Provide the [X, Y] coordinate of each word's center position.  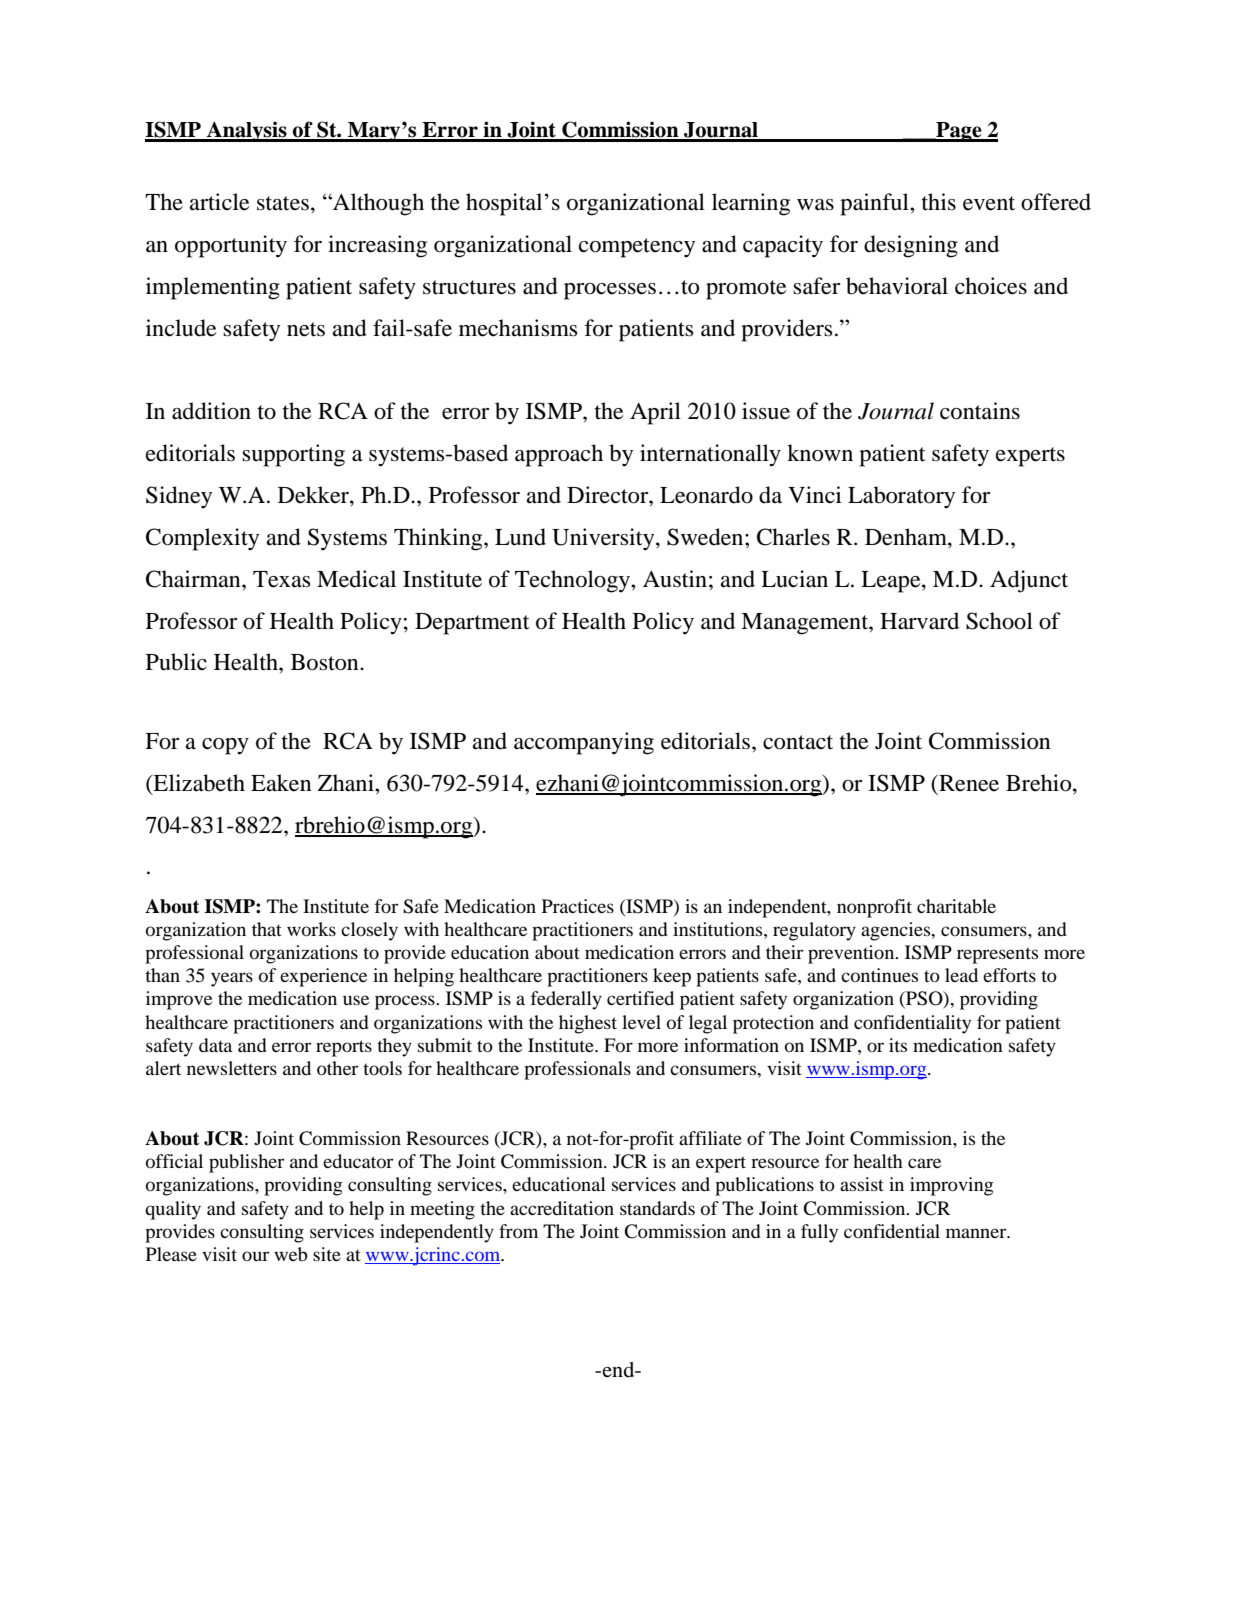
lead [961, 975]
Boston [326, 662]
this [939, 202]
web [291, 1254]
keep [672, 977]
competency [637, 248]
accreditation [562, 1208]
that [267, 929]
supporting [293, 455]
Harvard [919, 621]
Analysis [246, 131]
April [655, 413]
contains [980, 411]
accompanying [584, 743]
